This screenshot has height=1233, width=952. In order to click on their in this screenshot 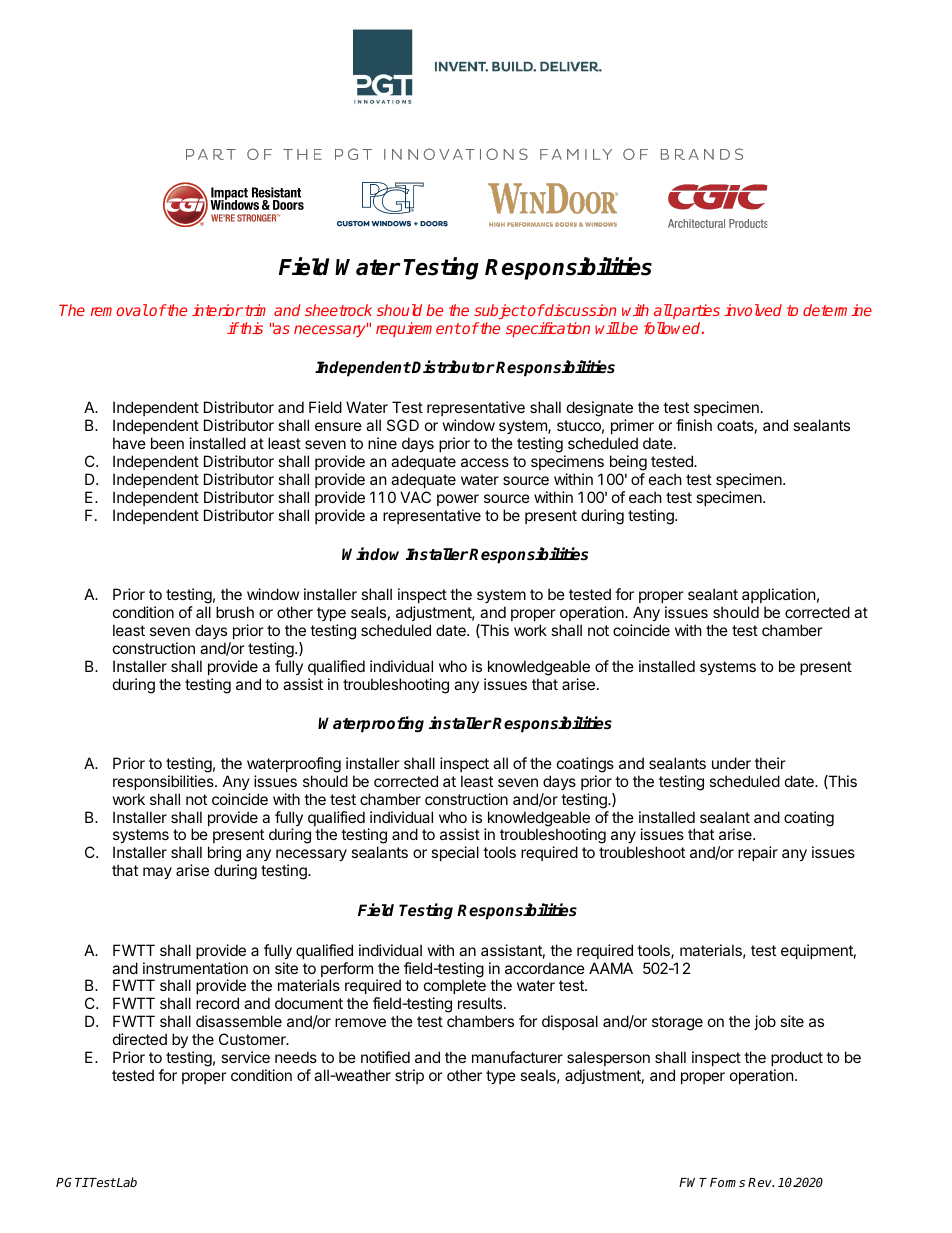, I will do `click(770, 763)`.
